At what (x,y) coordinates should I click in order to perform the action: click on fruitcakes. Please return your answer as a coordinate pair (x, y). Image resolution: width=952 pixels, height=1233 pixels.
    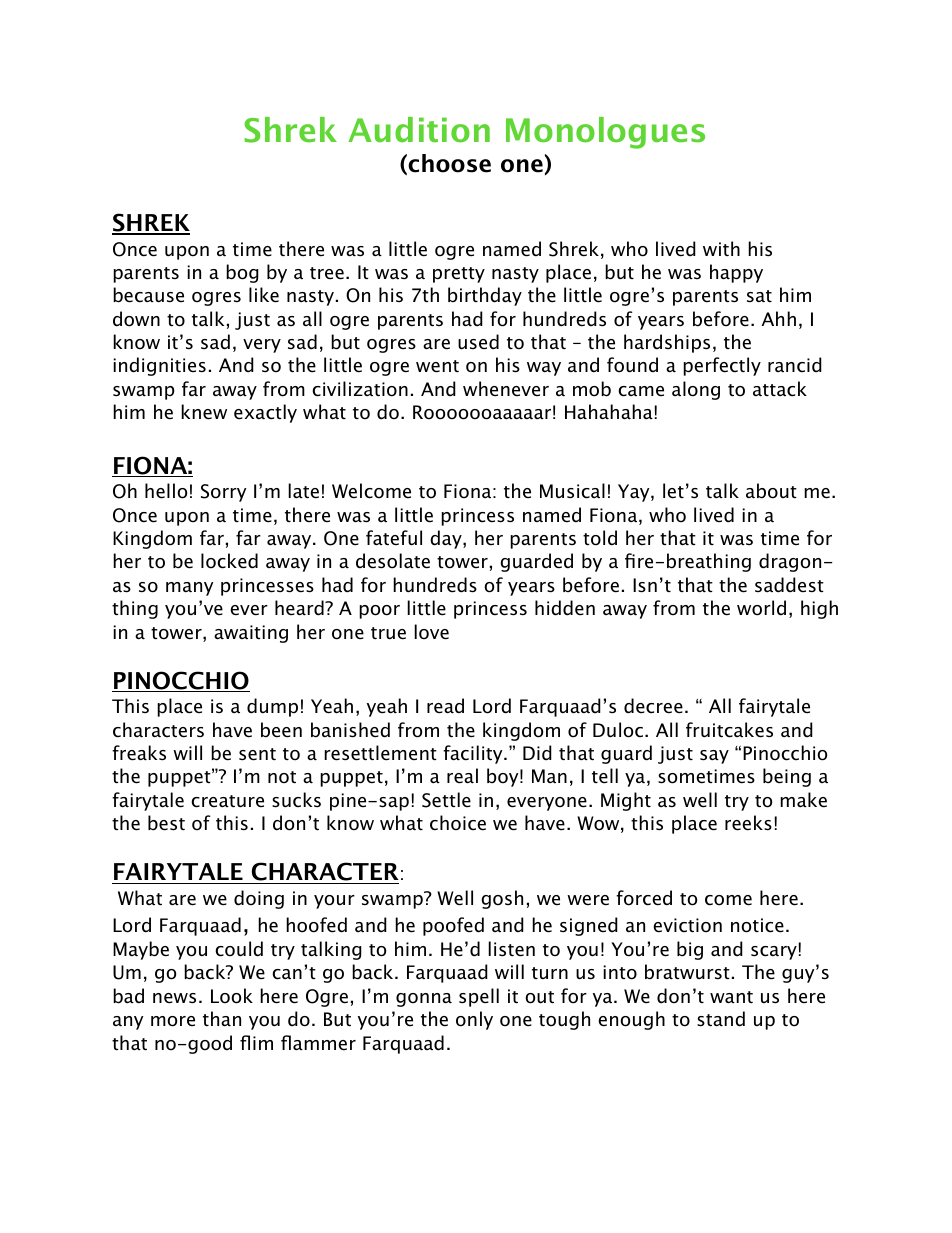
    Looking at the image, I should click on (729, 730).
